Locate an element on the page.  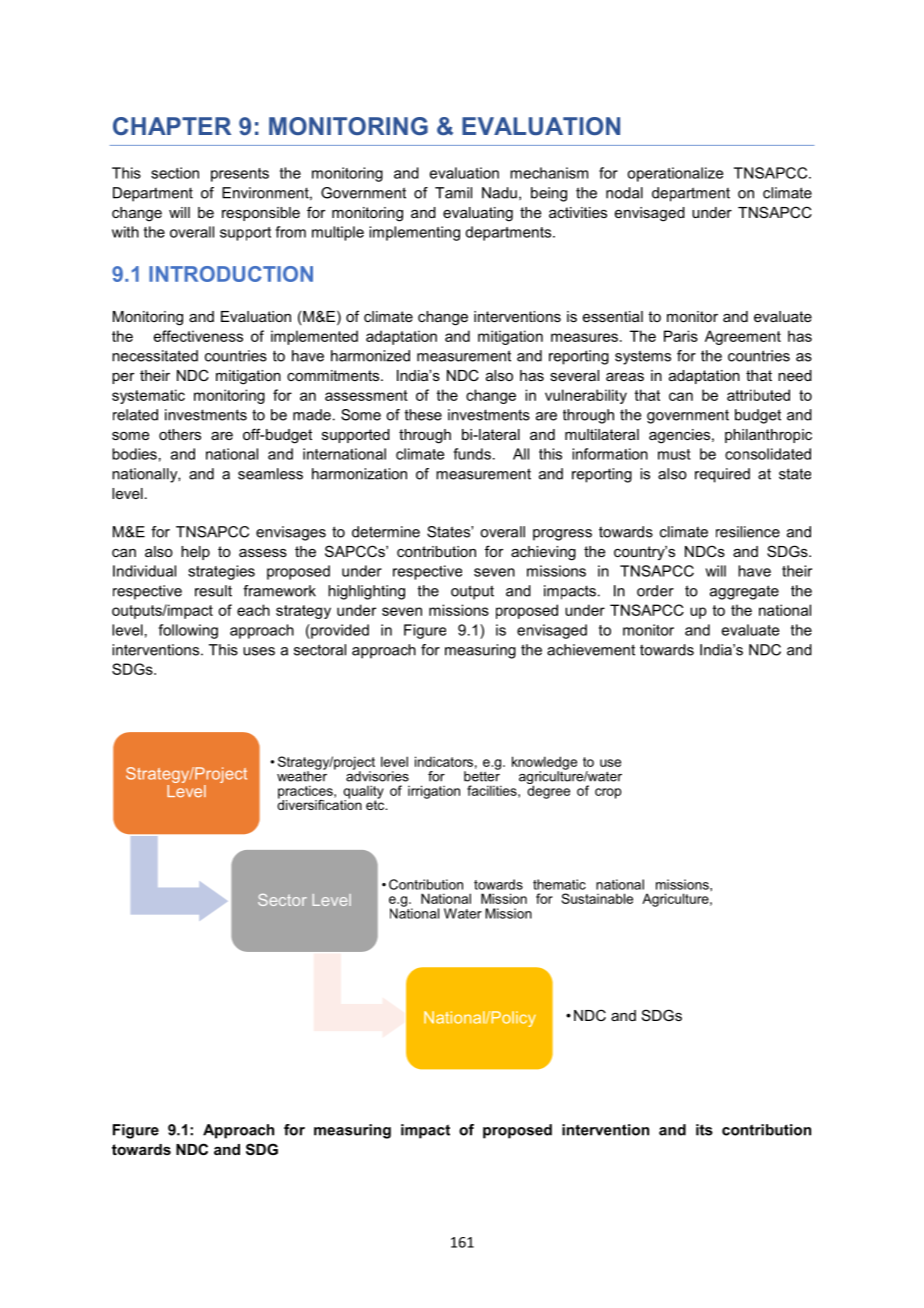
uses is located at coordinates (259, 651).
